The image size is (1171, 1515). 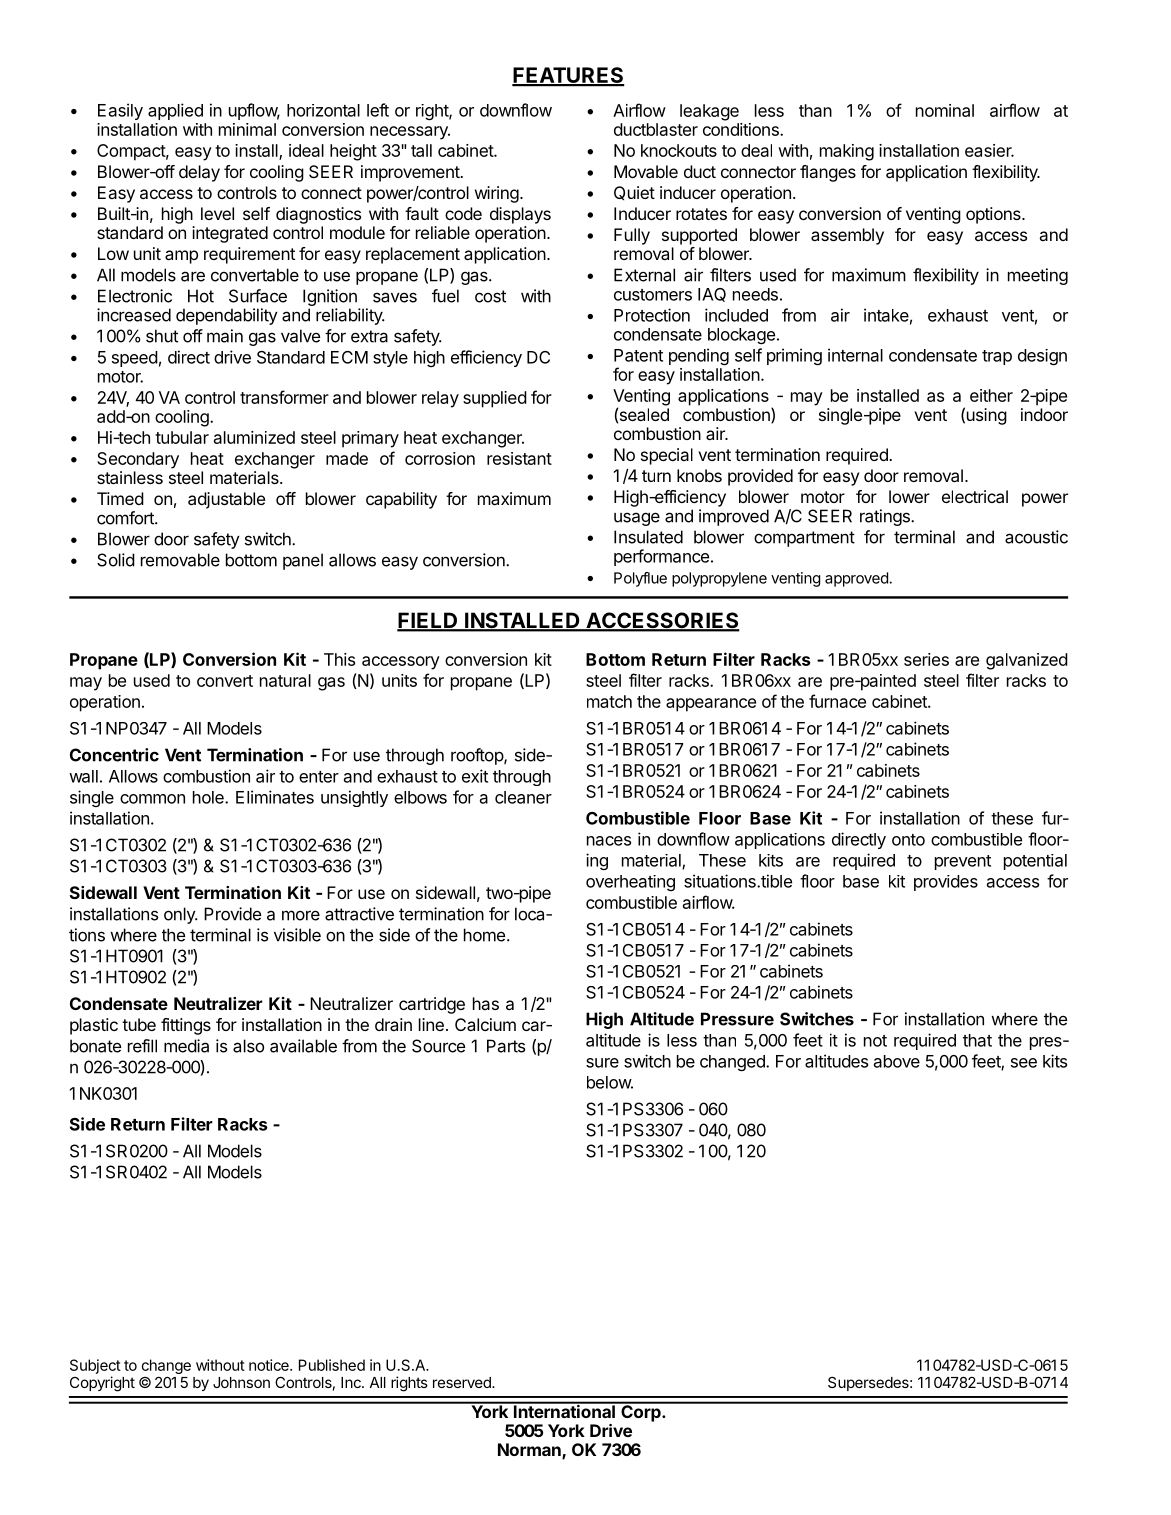 What do you see at coordinates (908, 840) in the screenshot?
I see `onto` at bounding box center [908, 840].
